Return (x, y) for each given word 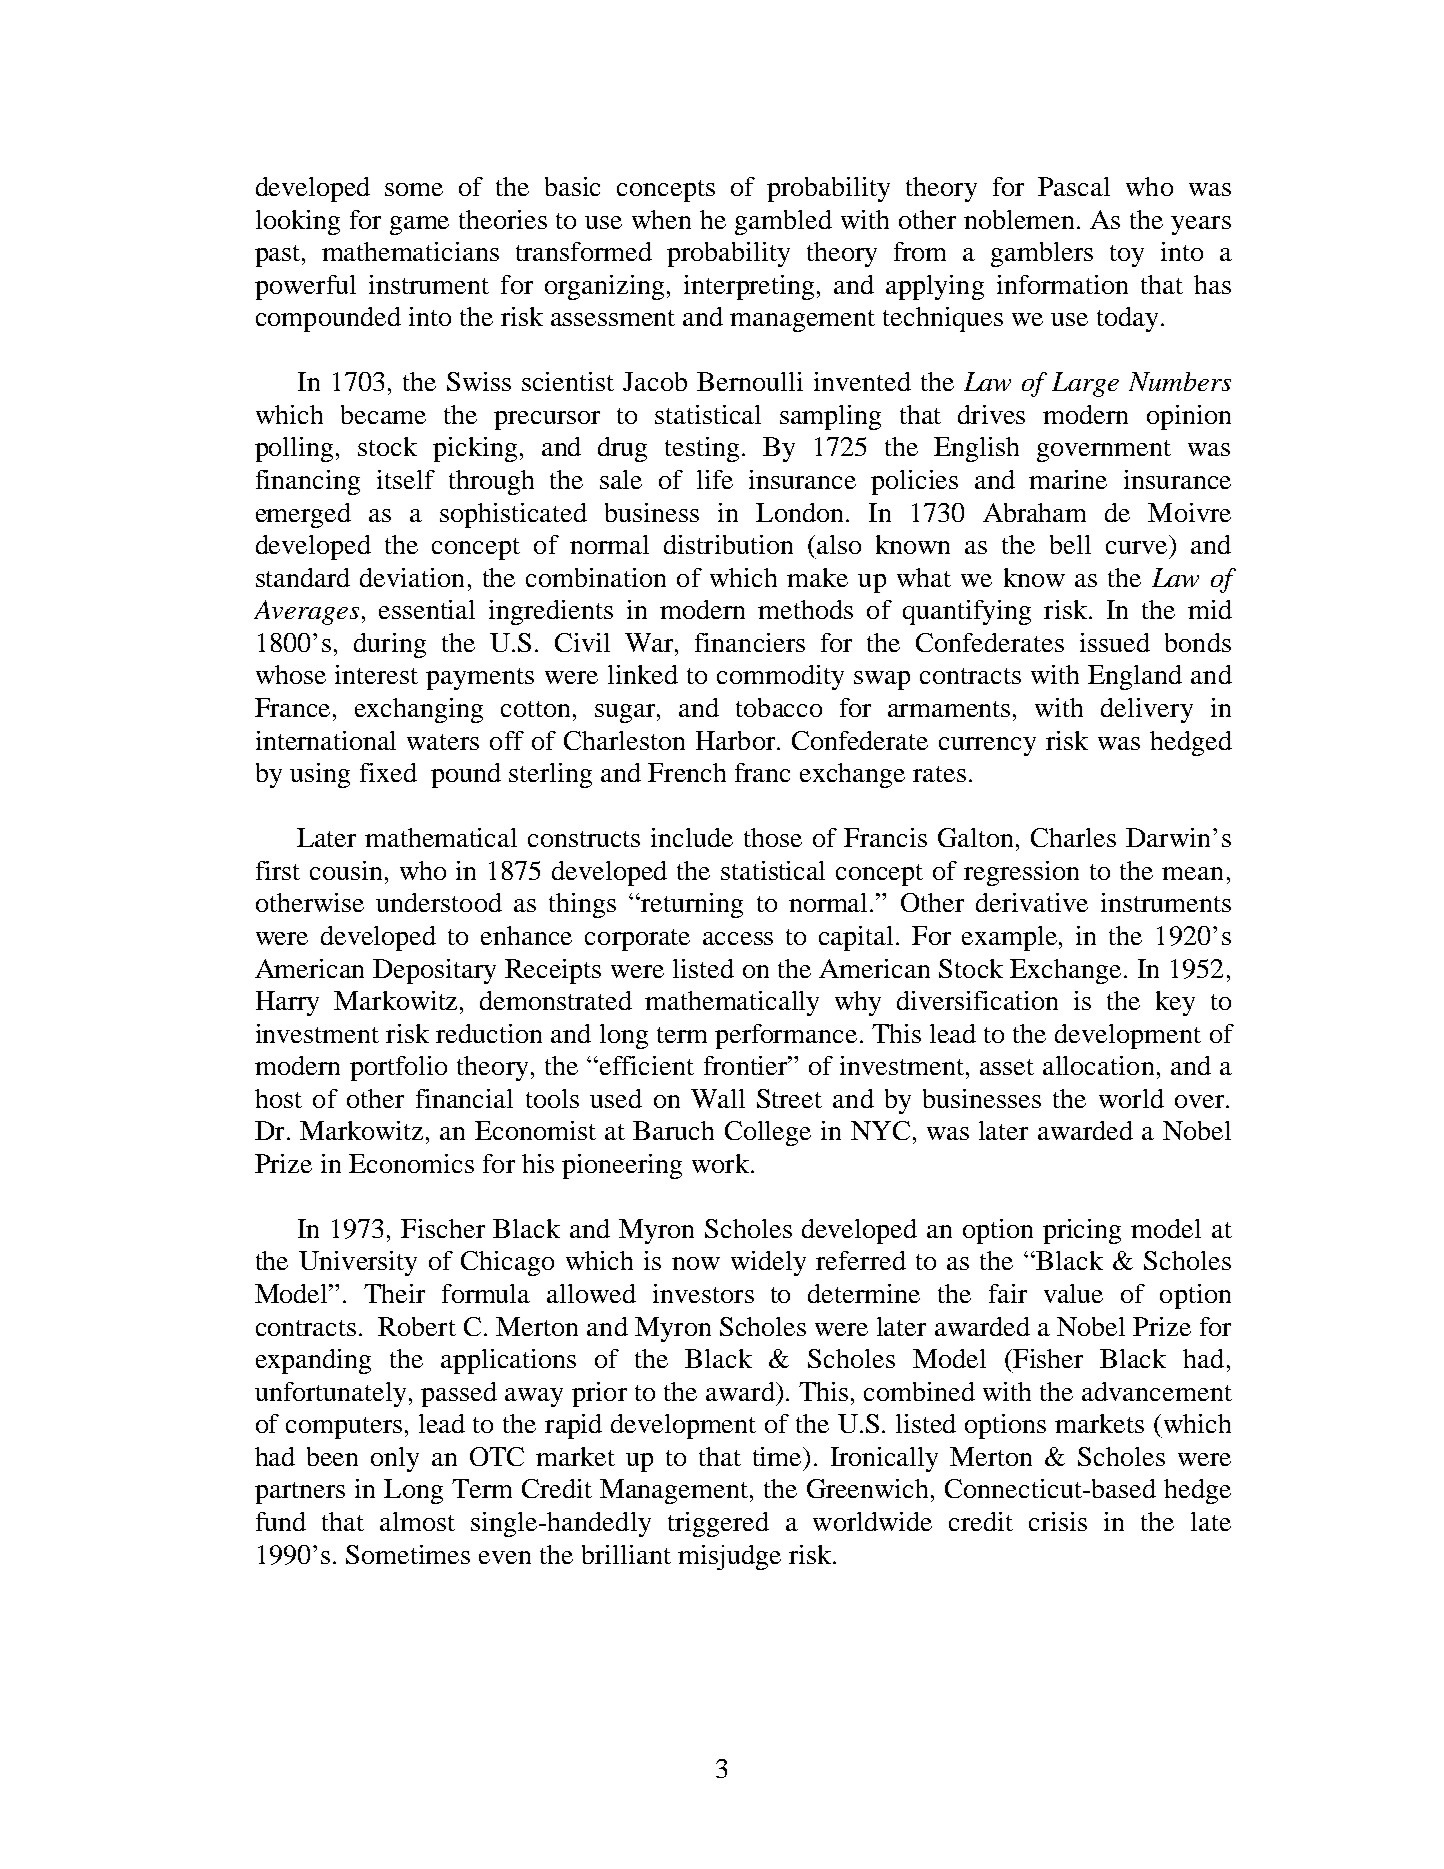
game (419, 225)
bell (1070, 544)
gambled (783, 222)
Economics (411, 1163)
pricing (1082, 1231)
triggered (718, 1524)
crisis (1058, 1521)
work (720, 1163)
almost (417, 1521)
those (773, 837)
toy (1127, 256)
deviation (412, 577)
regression (1021, 873)
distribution (728, 544)
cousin (346, 870)
